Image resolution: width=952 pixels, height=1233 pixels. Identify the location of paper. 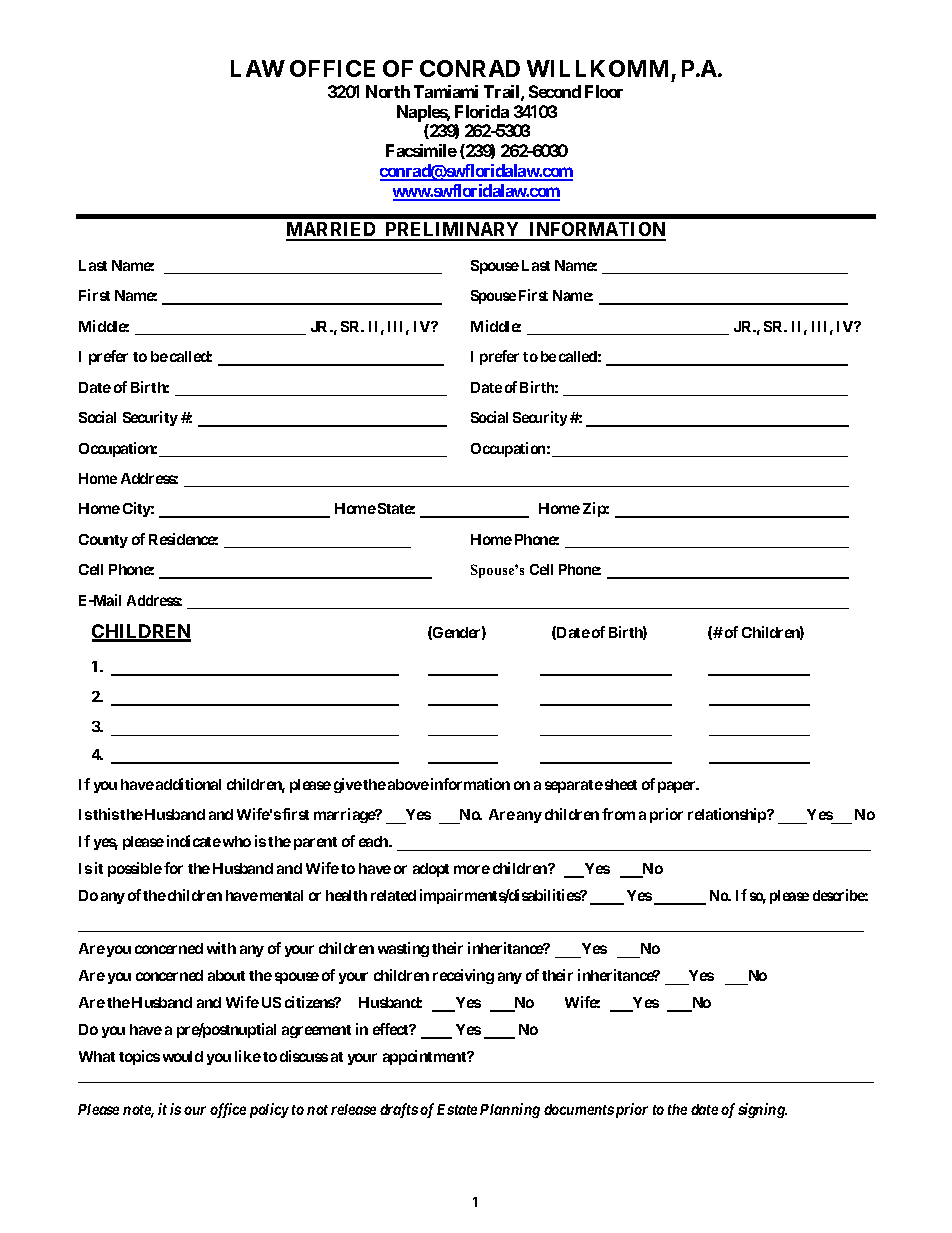
(678, 787).
